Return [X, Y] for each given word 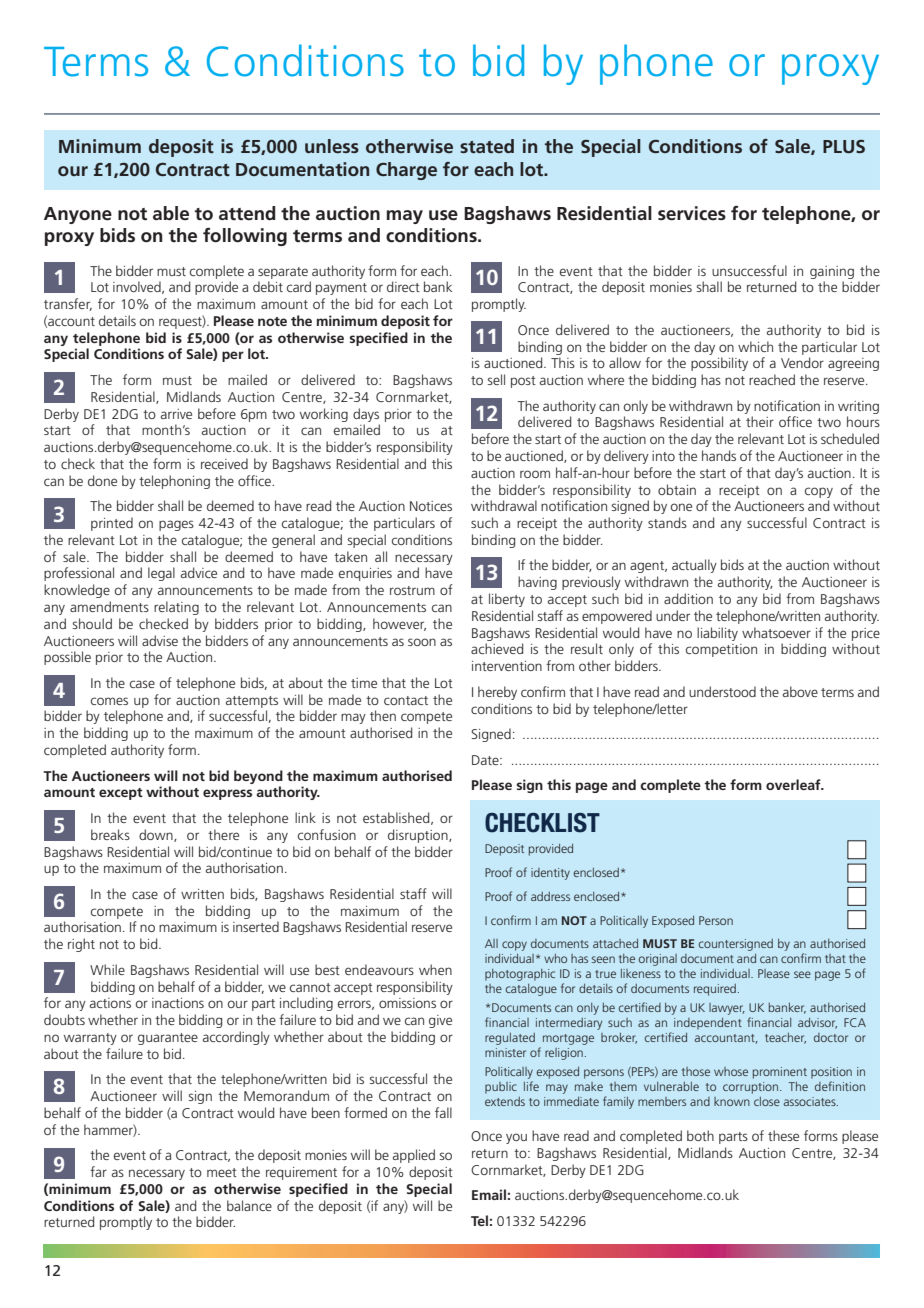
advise [160, 640]
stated [487, 146]
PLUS [844, 146]
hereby [497, 693]
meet [222, 1172]
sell [496, 379]
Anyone [78, 215]
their [760, 421]
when [435, 969]
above [800, 691]
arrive [176, 414]
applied [414, 1156]
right [81, 945]
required [715, 990]
